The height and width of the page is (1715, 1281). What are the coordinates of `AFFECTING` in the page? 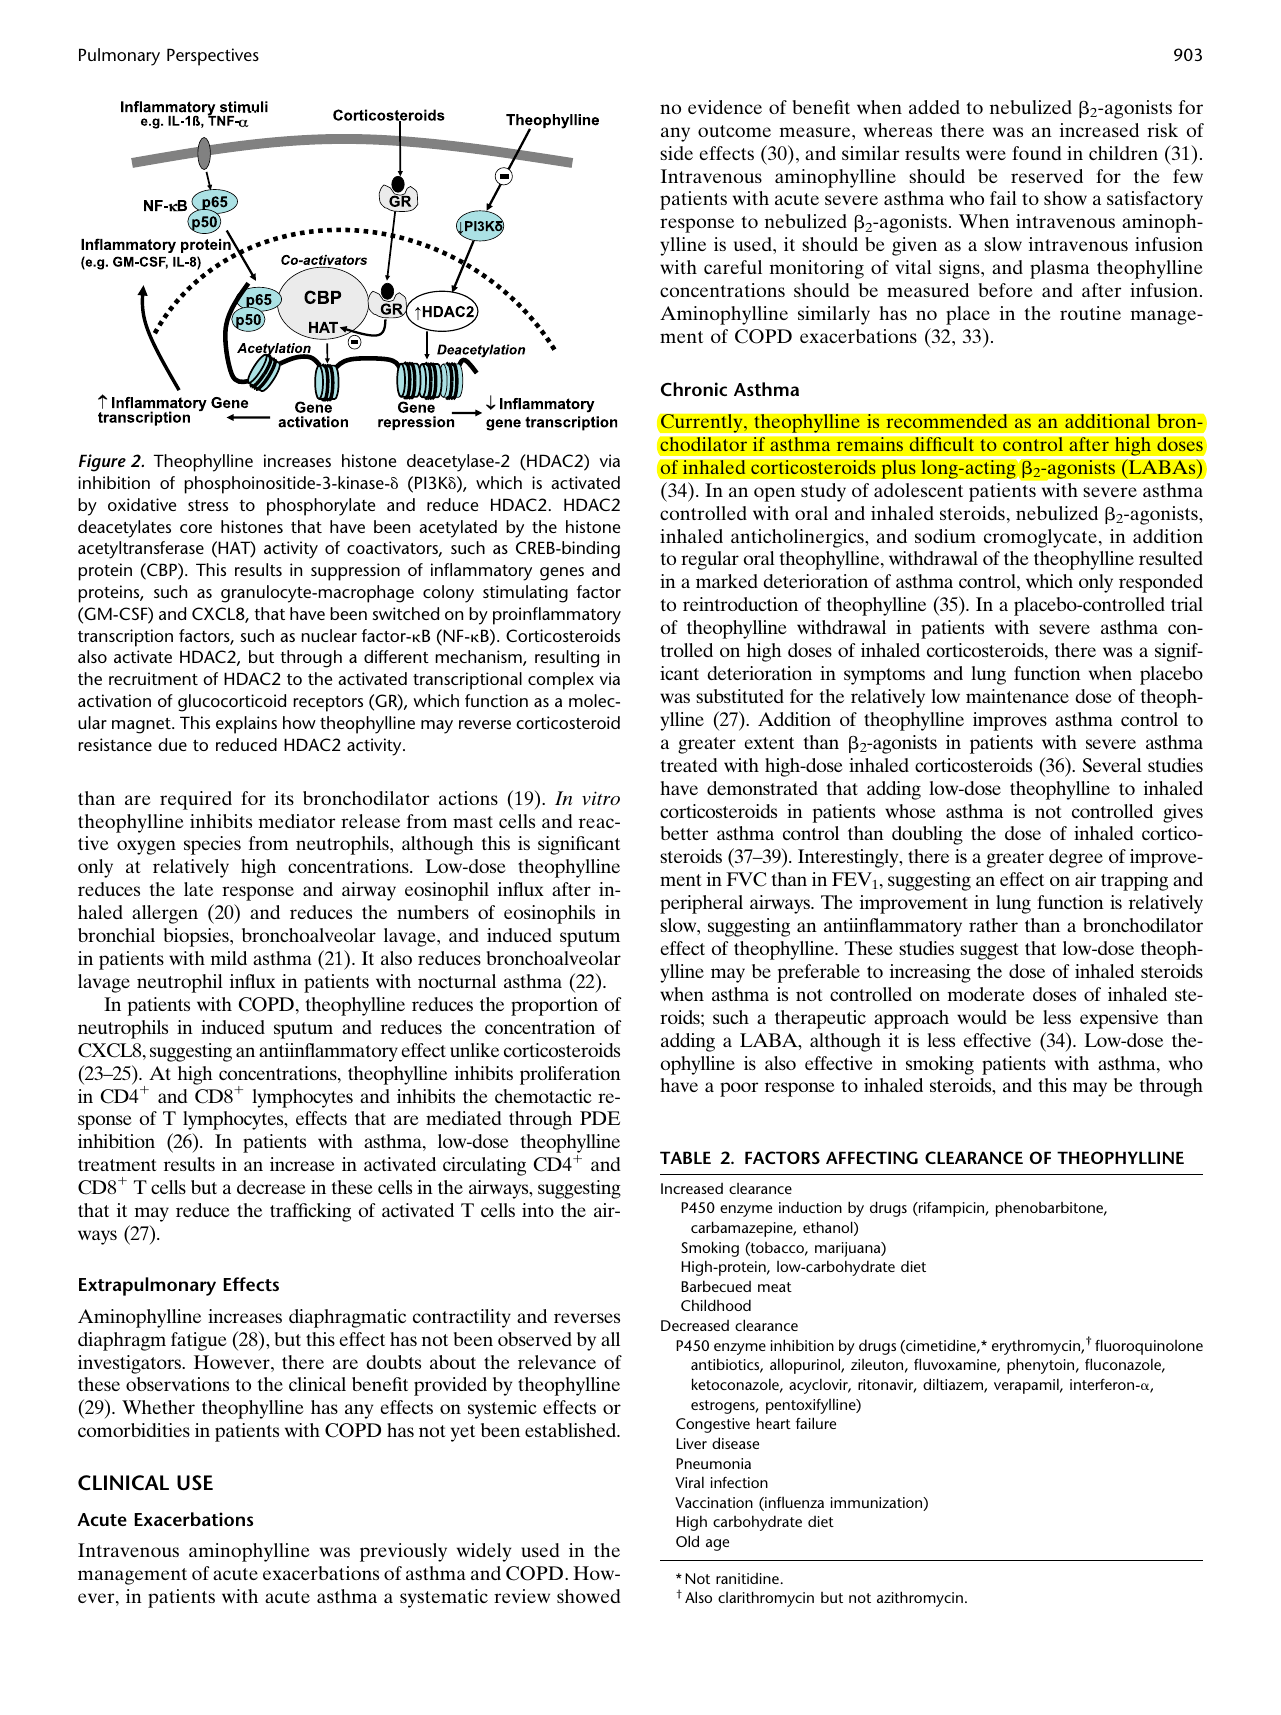 It's located at (872, 1157).
